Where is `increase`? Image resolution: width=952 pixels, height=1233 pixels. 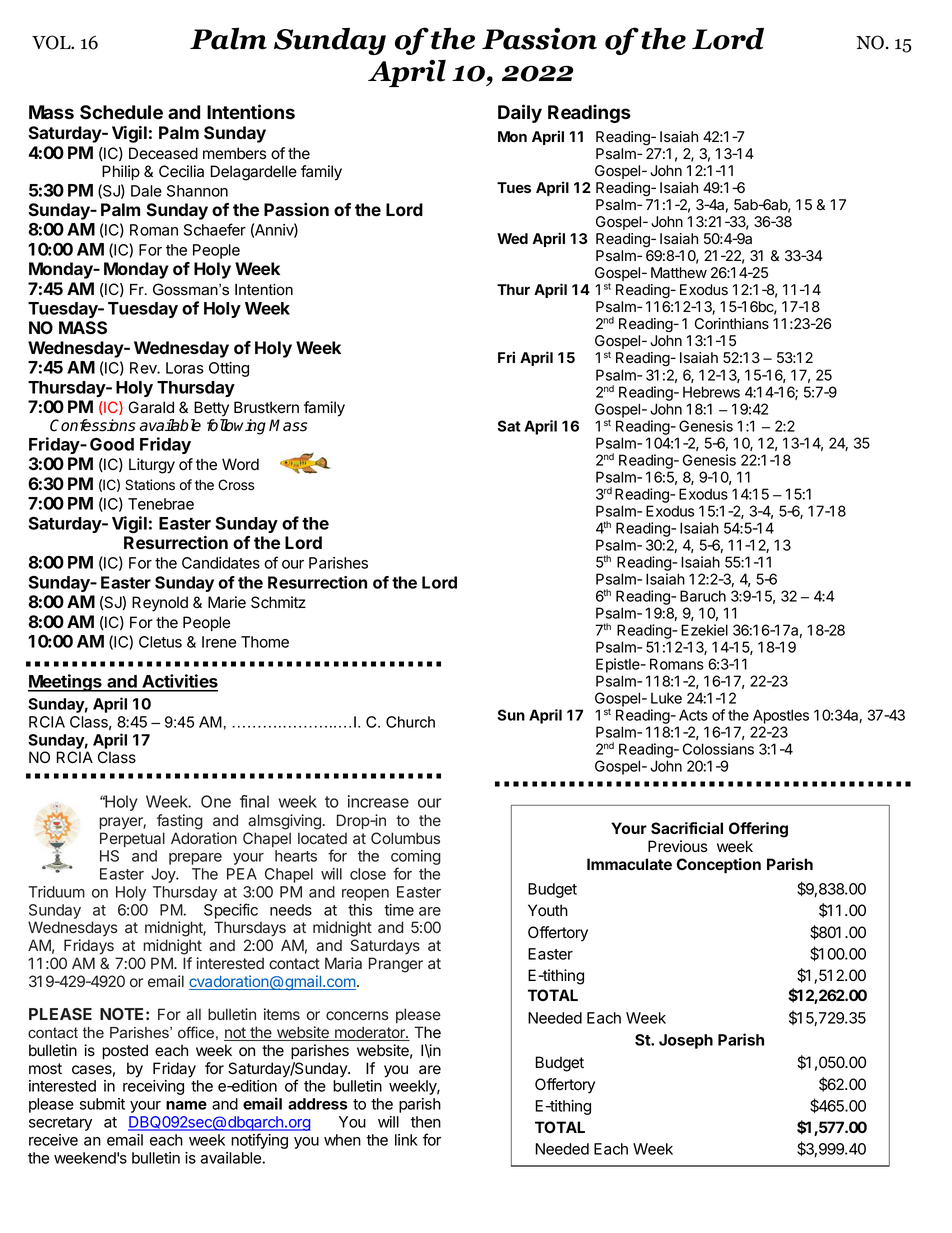 increase is located at coordinates (378, 801).
